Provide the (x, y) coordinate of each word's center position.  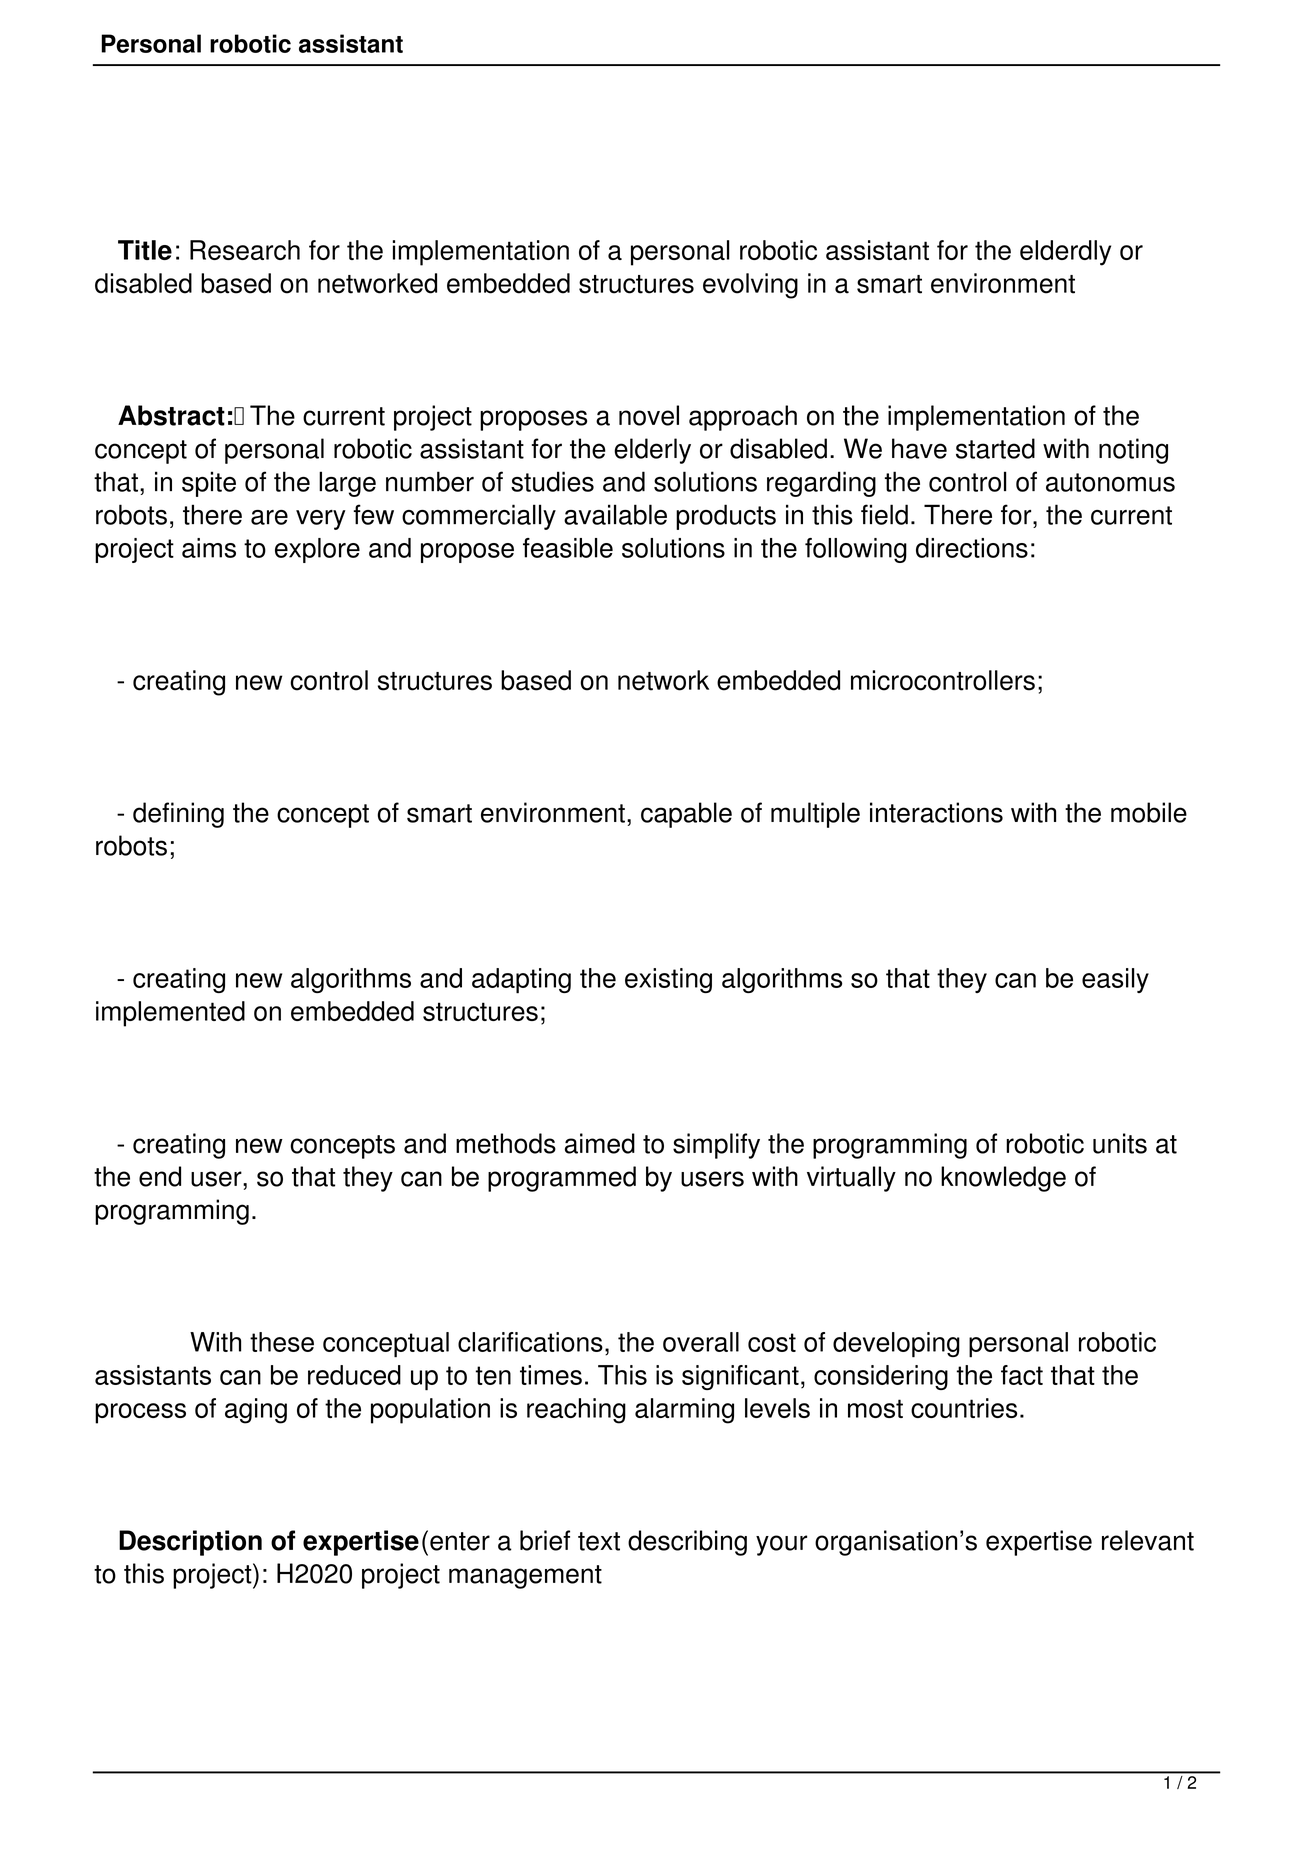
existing (668, 980)
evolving (750, 286)
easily (1115, 980)
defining (178, 815)
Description (190, 1543)
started (995, 448)
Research (245, 250)
